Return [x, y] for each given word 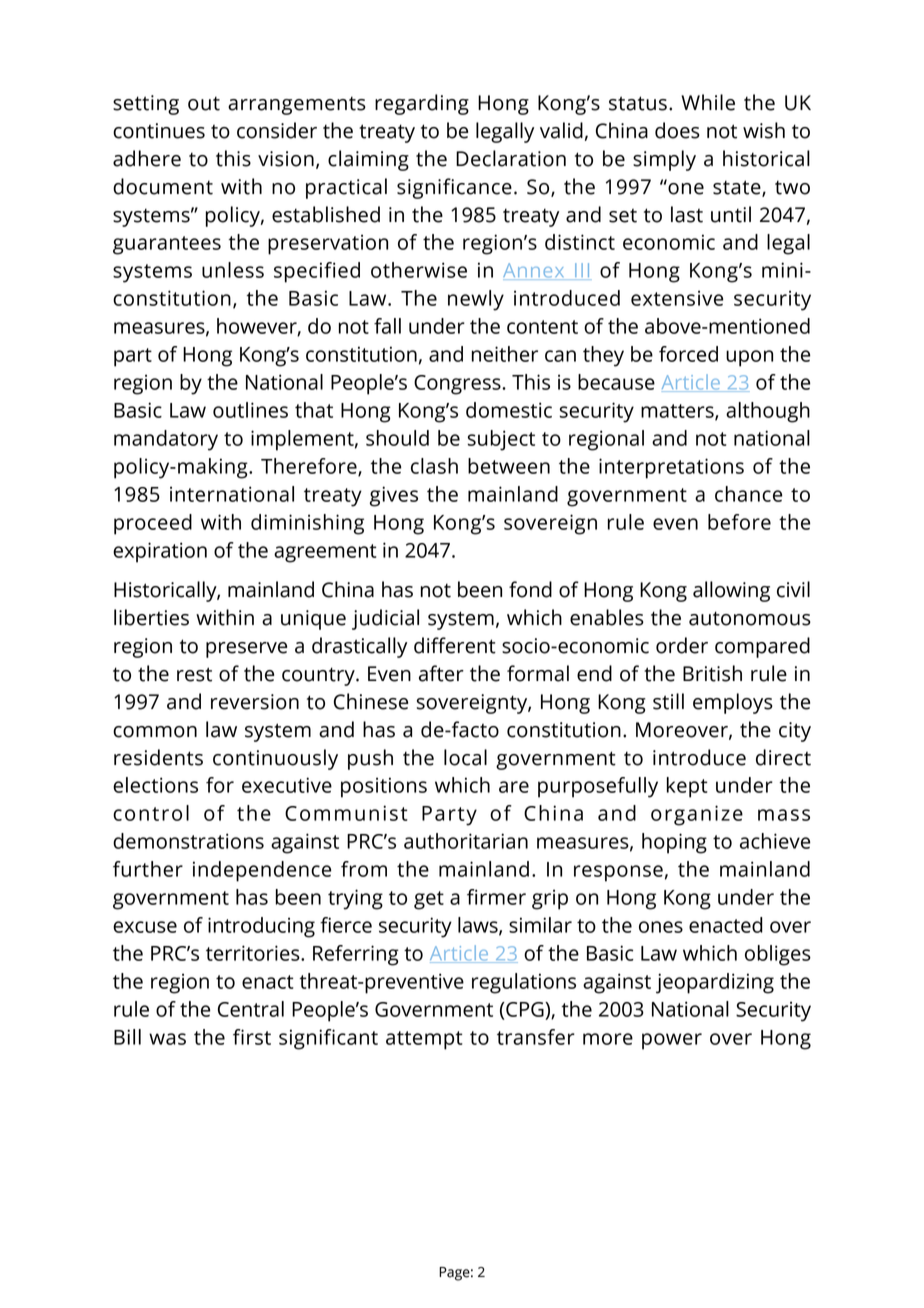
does [677, 130]
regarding [422, 104]
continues [159, 131]
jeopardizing [715, 983]
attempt [424, 1040]
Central [251, 1009]
